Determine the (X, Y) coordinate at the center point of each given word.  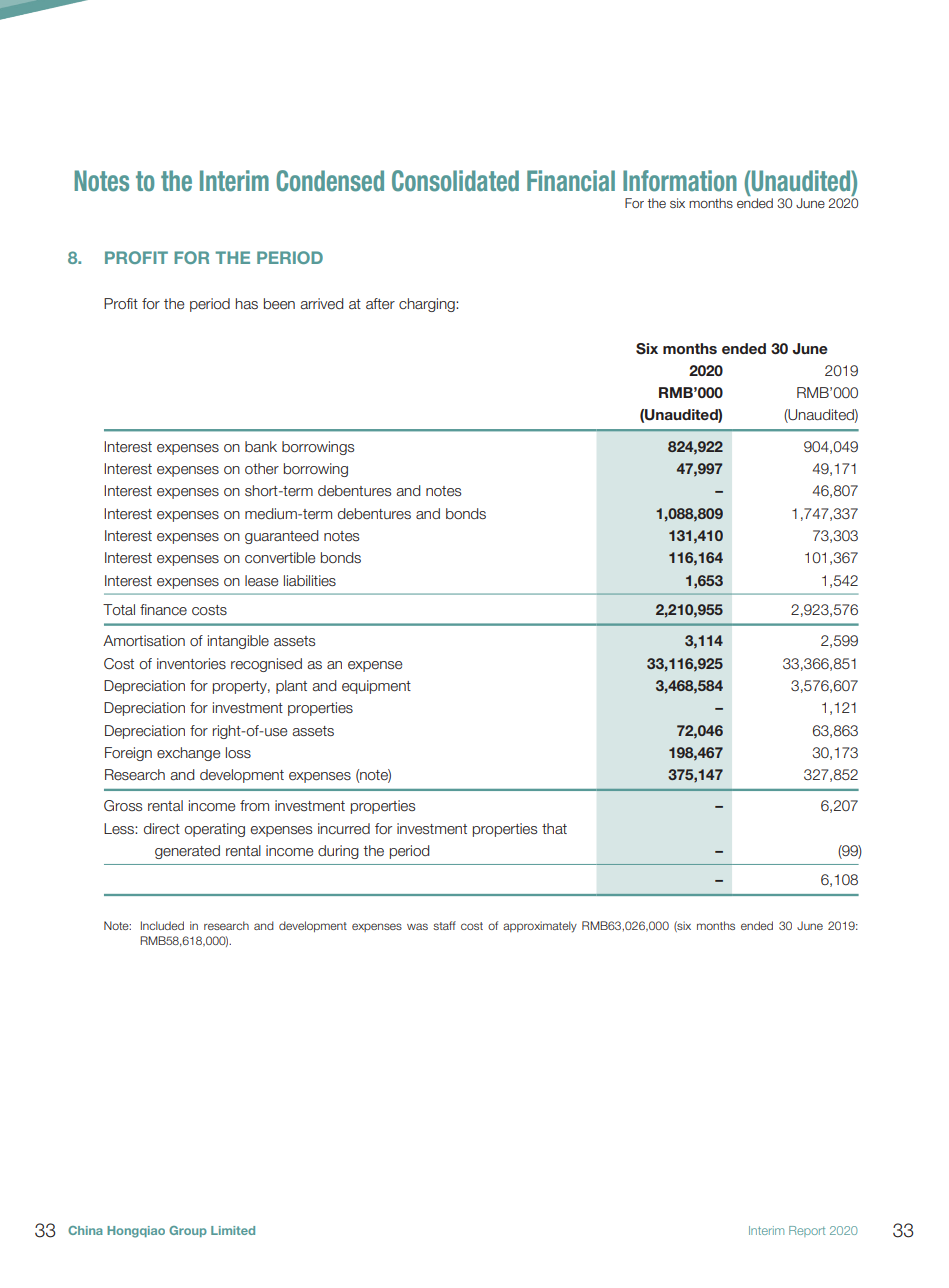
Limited (233, 1230)
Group (188, 1231)
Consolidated (455, 181)
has (247, 303)
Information (680, 181)
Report (807, 1231)
